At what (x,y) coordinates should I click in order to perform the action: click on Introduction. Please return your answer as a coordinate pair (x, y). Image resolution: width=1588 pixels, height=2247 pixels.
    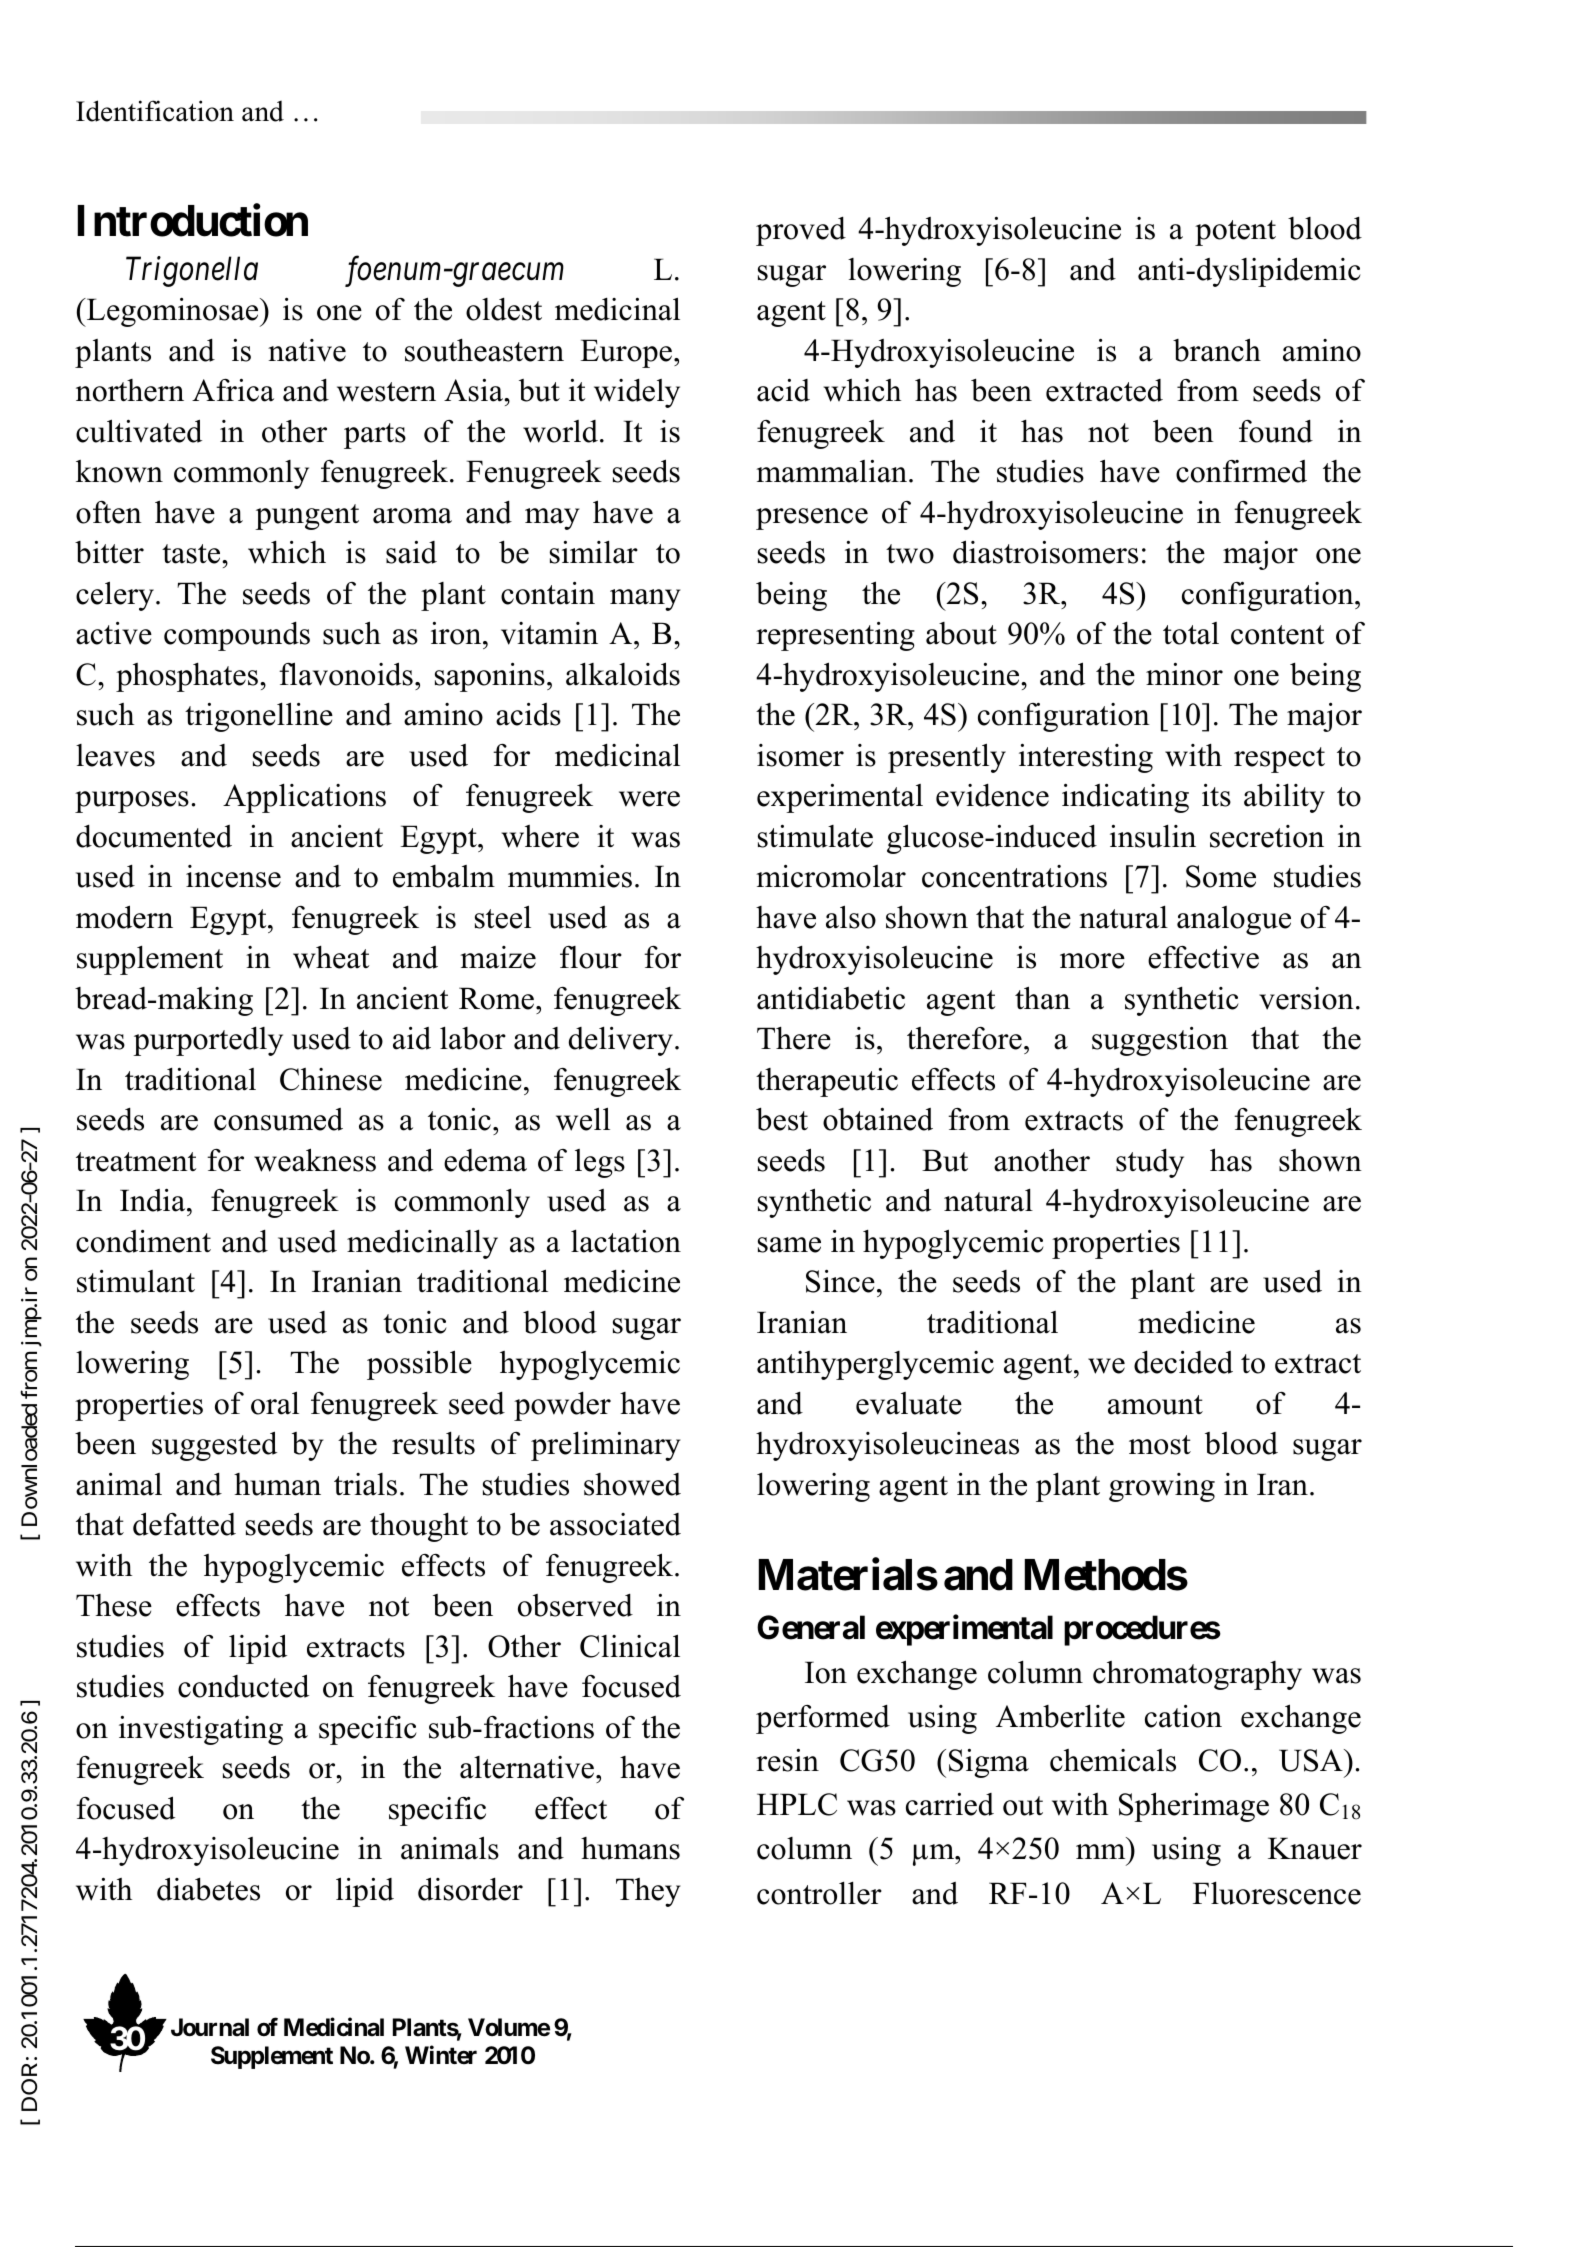
    Looking at the image, I should click on (193, 220).
